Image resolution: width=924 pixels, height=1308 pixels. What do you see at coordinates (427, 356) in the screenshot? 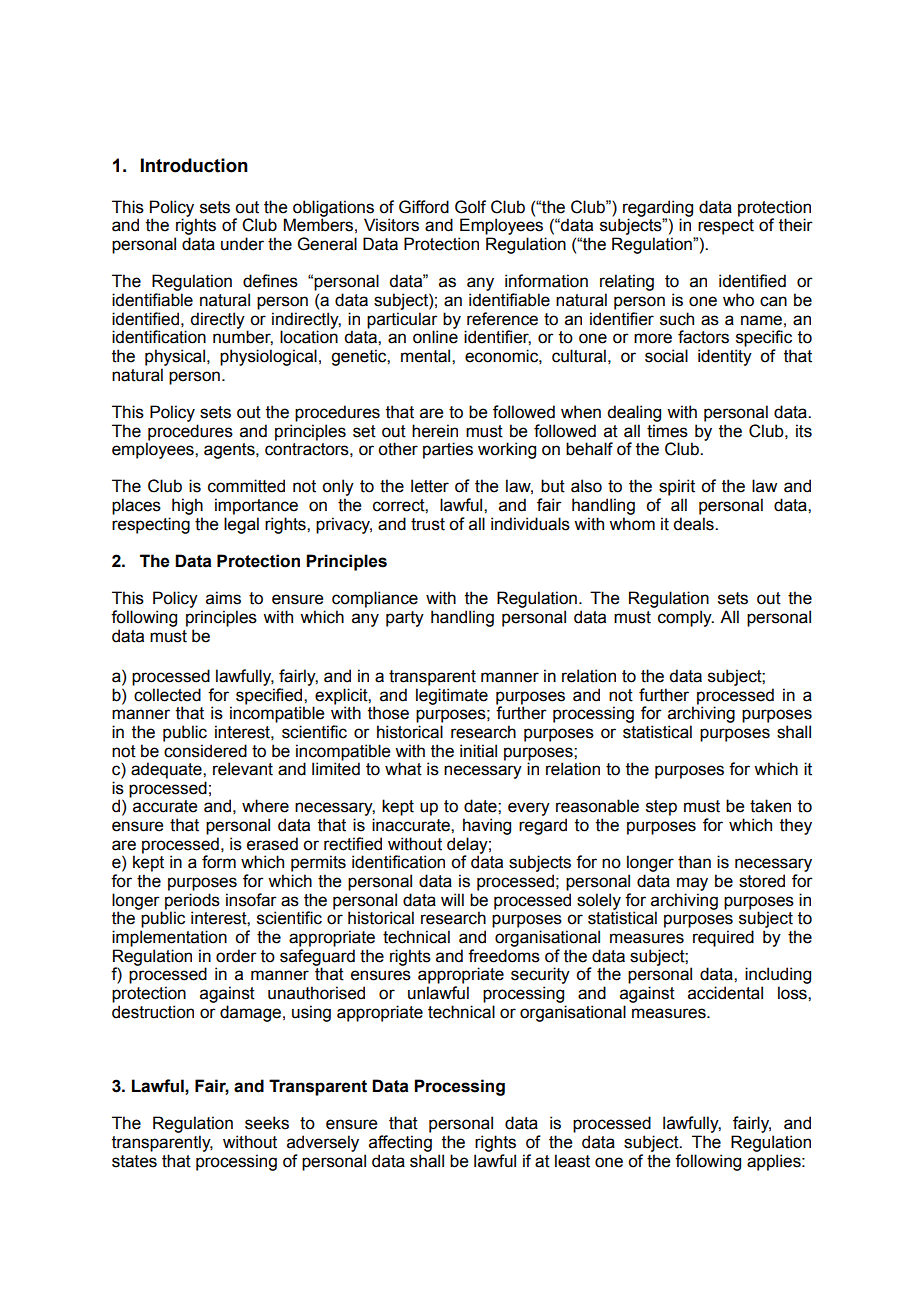
I see `mental` at bounding box center [427, 356].
